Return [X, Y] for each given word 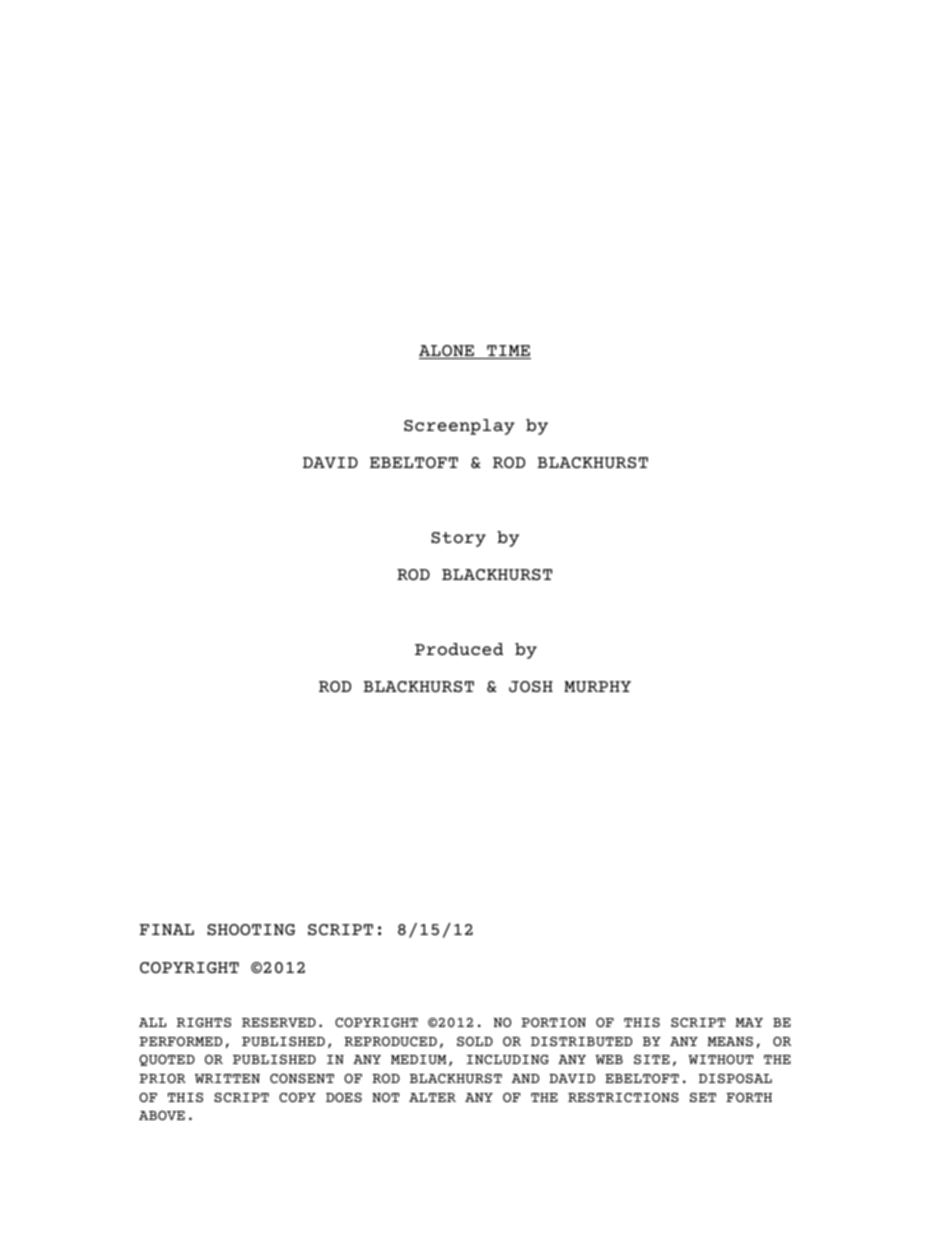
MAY [749, 1022]
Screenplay [459, 427]
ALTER [432, 1097]
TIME [508, 352]
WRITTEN [227, 1078]
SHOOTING [251, 929]
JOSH [531, 686]
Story [458, 539]
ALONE [447, 352]
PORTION [553, 1022]
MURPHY [597, 686]
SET [703, 1097]
